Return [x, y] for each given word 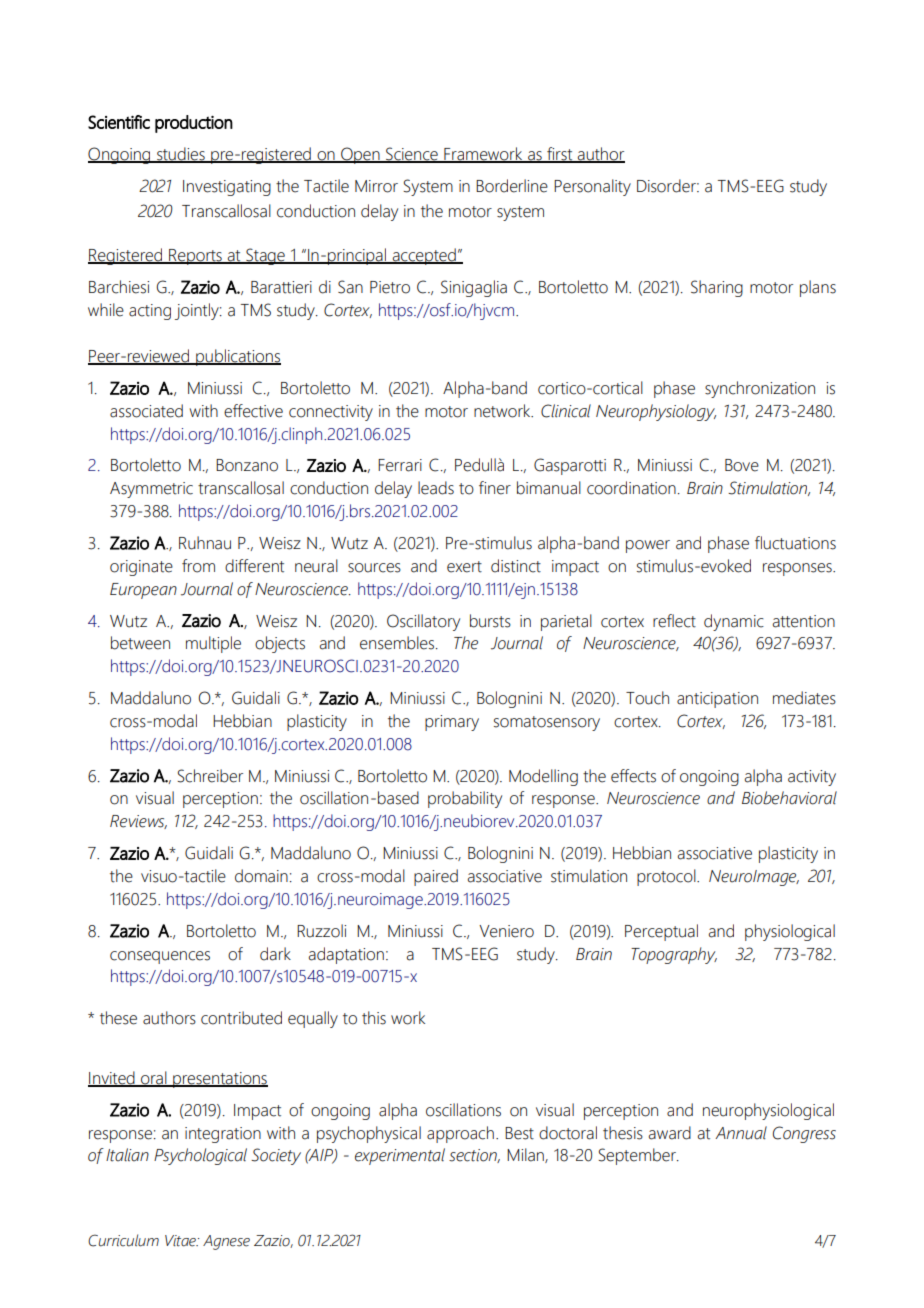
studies [181, 155]
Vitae [181, 1241]
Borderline [512, 186]
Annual [741, 1133]
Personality [592, 187]
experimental [400, 1156]
